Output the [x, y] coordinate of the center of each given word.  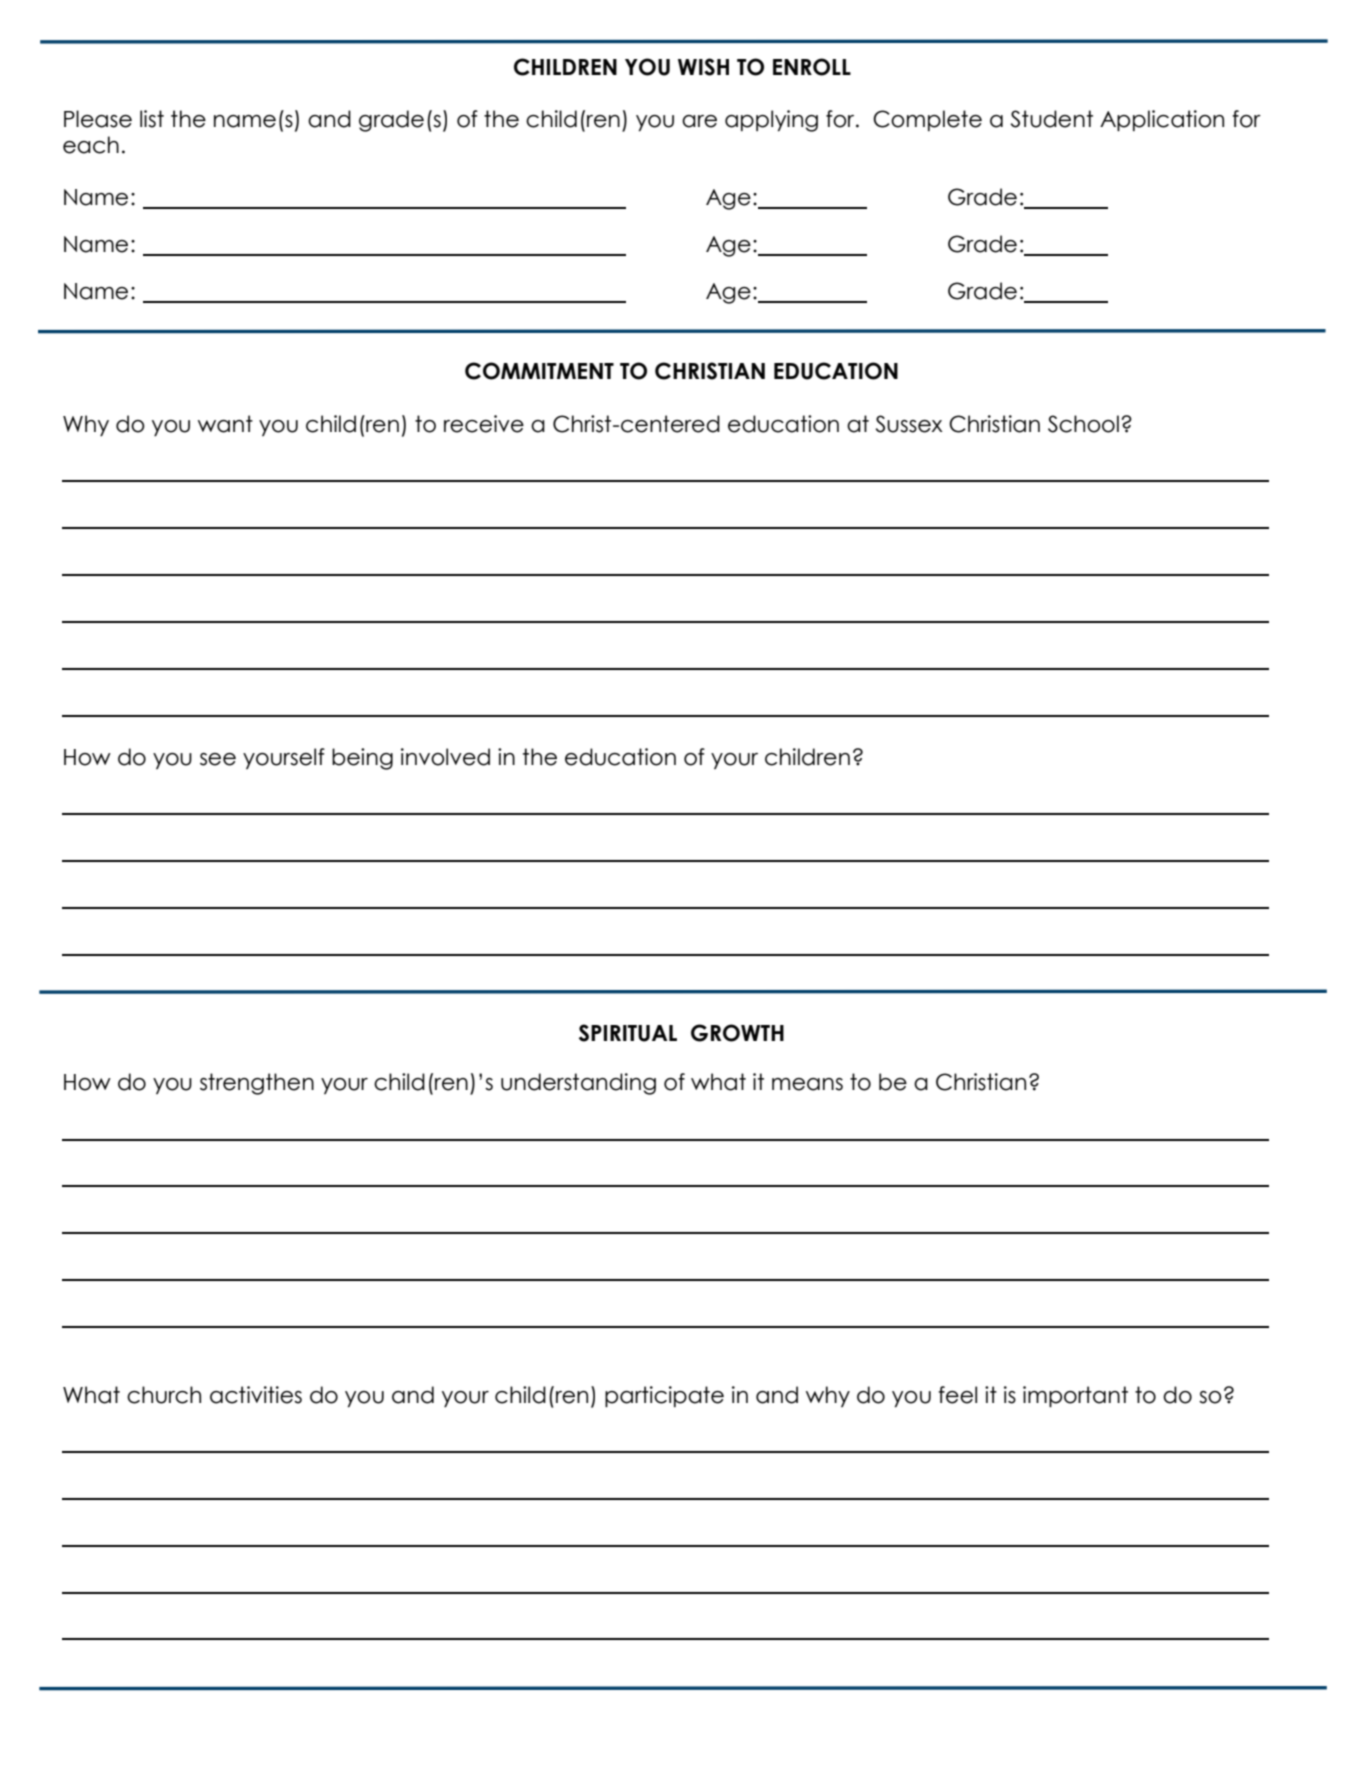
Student [1051, 119]
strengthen [257, 1084]
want [225, 424]
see [218, 759]
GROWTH [737, 1033]
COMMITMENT [539, 371]
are [699, 121]
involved [445, 757]
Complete [927, 120]
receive [484, 424]
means [807, 1084]
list [152, 119]
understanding [578, 1084]
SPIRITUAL [628, 1033]
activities [256, 1395]
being [362, 759]
